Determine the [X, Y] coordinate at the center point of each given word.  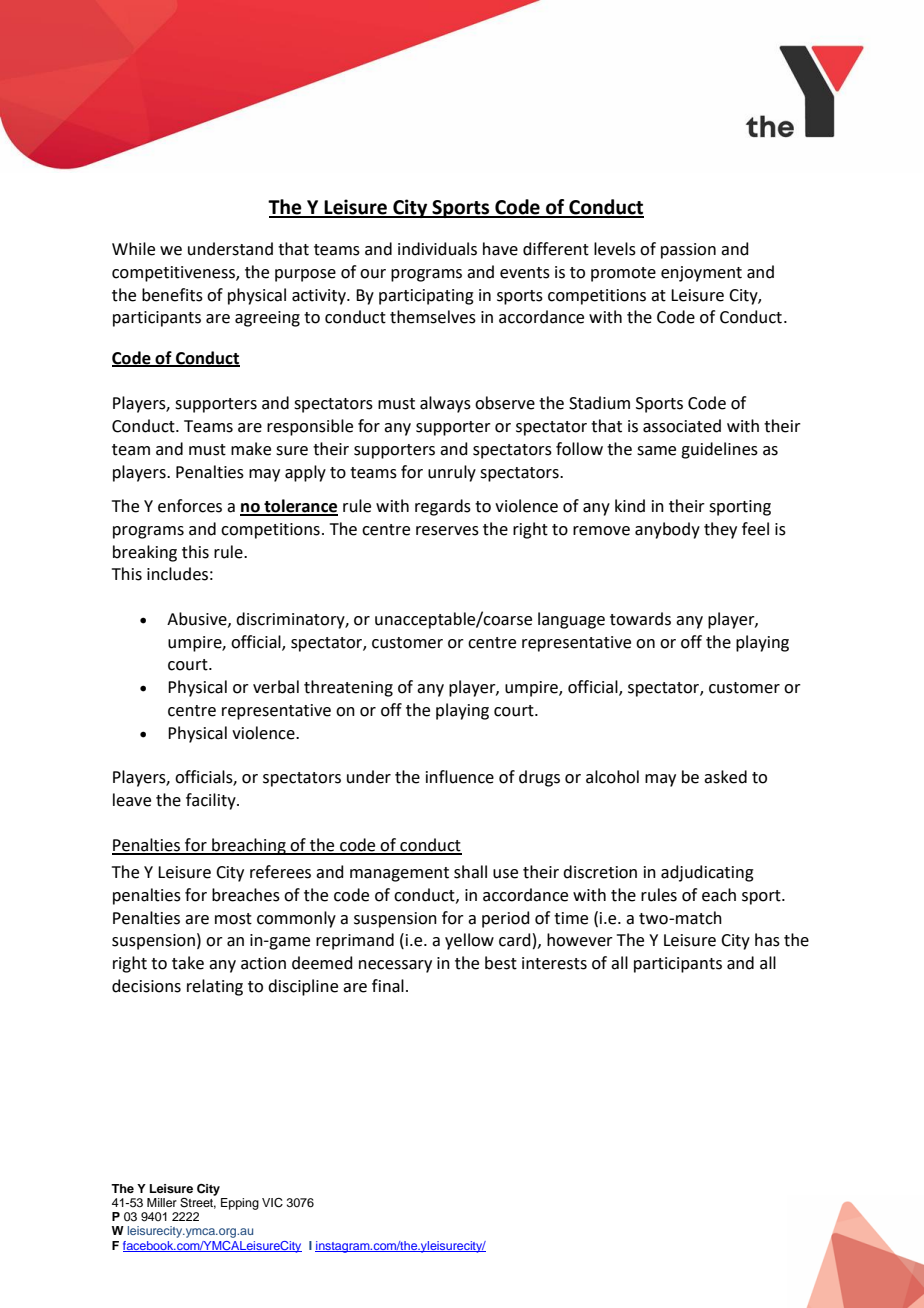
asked [725, 777]
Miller [162, 1202]
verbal [276, 687]
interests [554, 963]
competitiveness [174, 274]
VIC [272, 1203]
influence [460, 777]
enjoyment [701, 274]
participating [426, 297]
